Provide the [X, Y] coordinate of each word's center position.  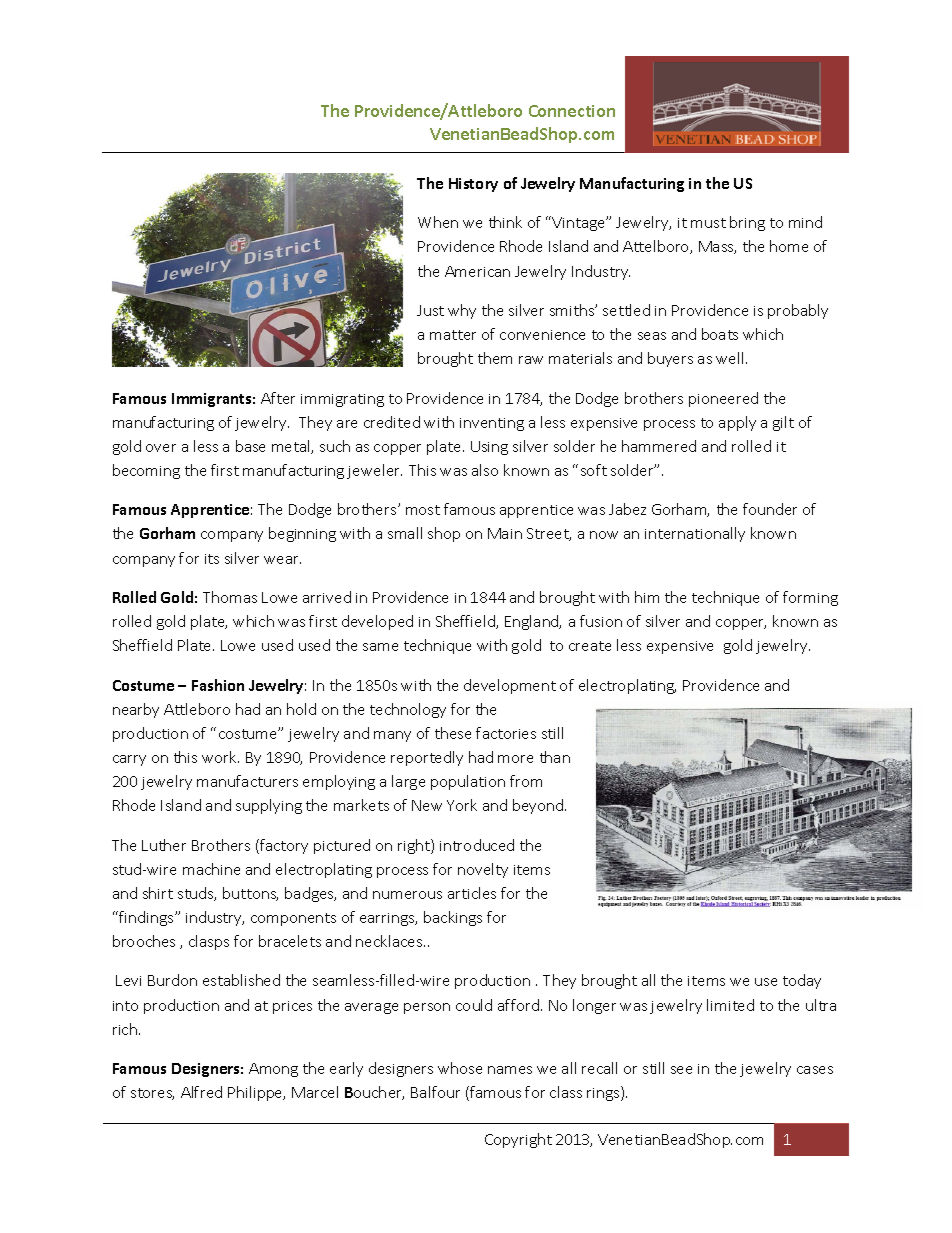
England [533, 622]
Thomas [230, 597]
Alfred [201, 1092]
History [473, 185]
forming [810, 598]
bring [747, 223]
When [438, 222]
